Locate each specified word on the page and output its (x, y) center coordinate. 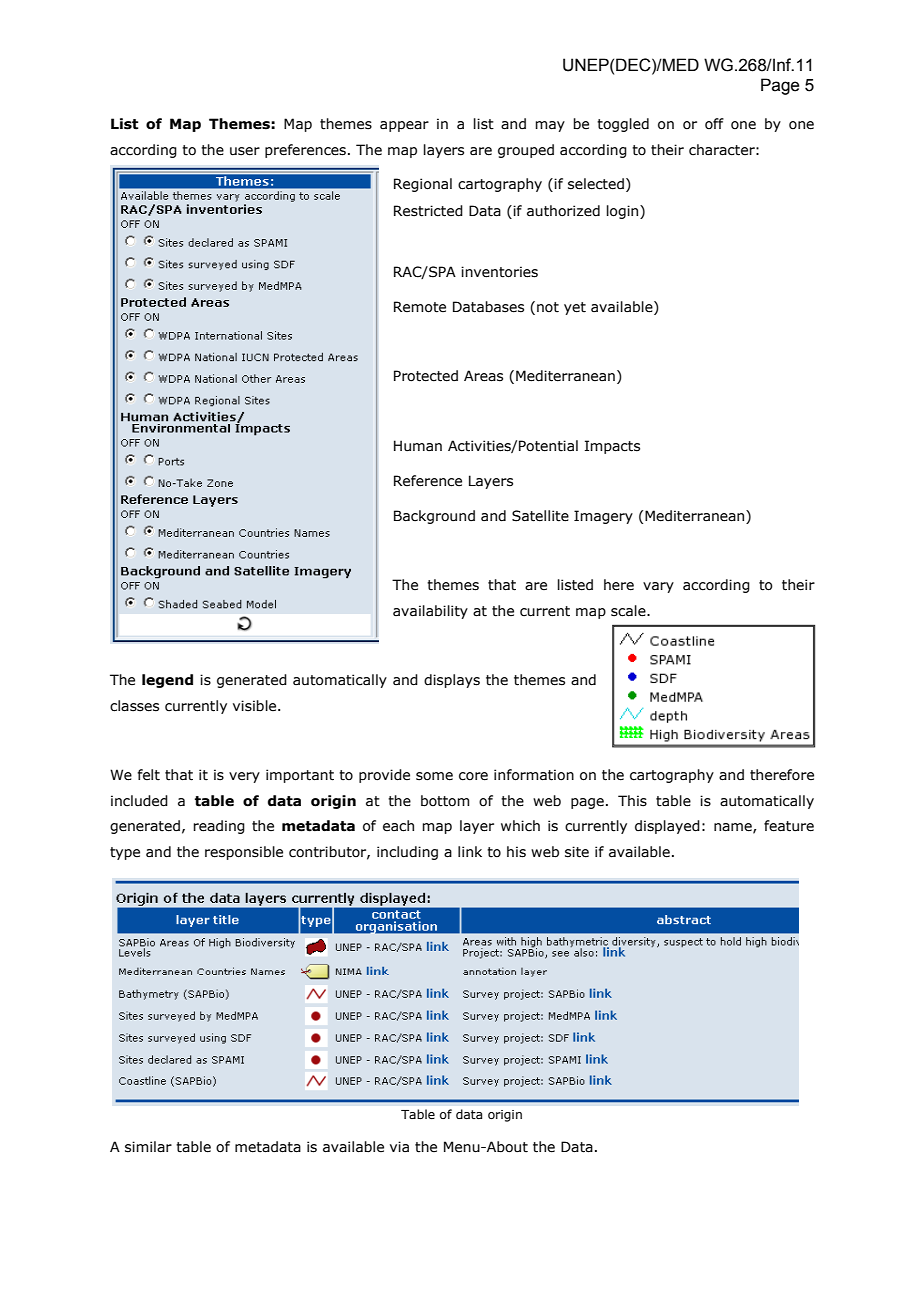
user (245, 151)
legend (167, 681)
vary (658, 587)
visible (256, 706)
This (632, 801)
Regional (423, 185)
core (473, 776)
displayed (667, 827)
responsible (244, 853)
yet (575, 308)
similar (148, 1147)
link (470, 851)
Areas (483, 376)
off (714, 124)
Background (434, 517)
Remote (420, 307)
